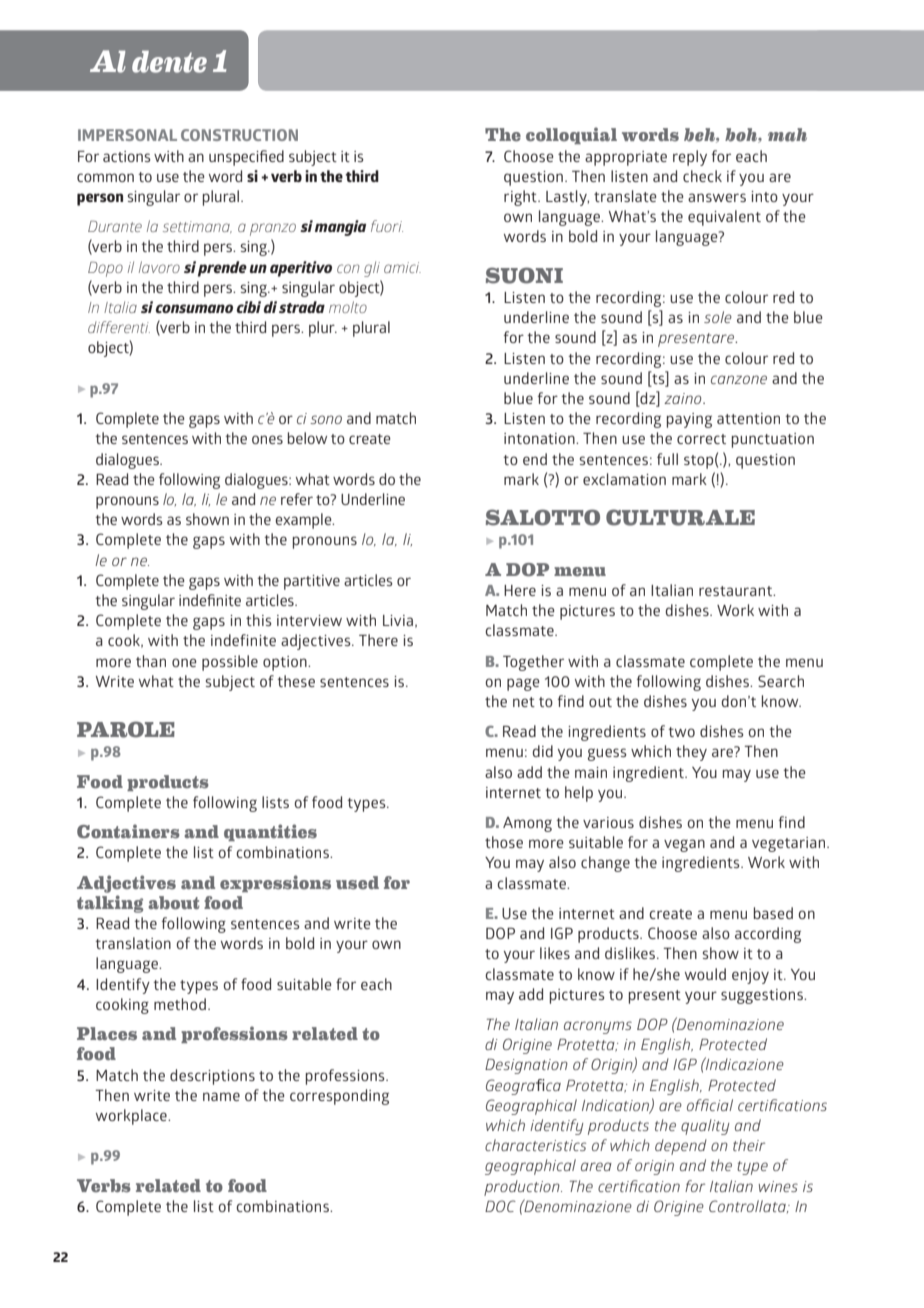 This screenshot has width=924, height=1308. Describe the element at coordinates (739, 379) in the screenshot. I see `canzone` at that location.
